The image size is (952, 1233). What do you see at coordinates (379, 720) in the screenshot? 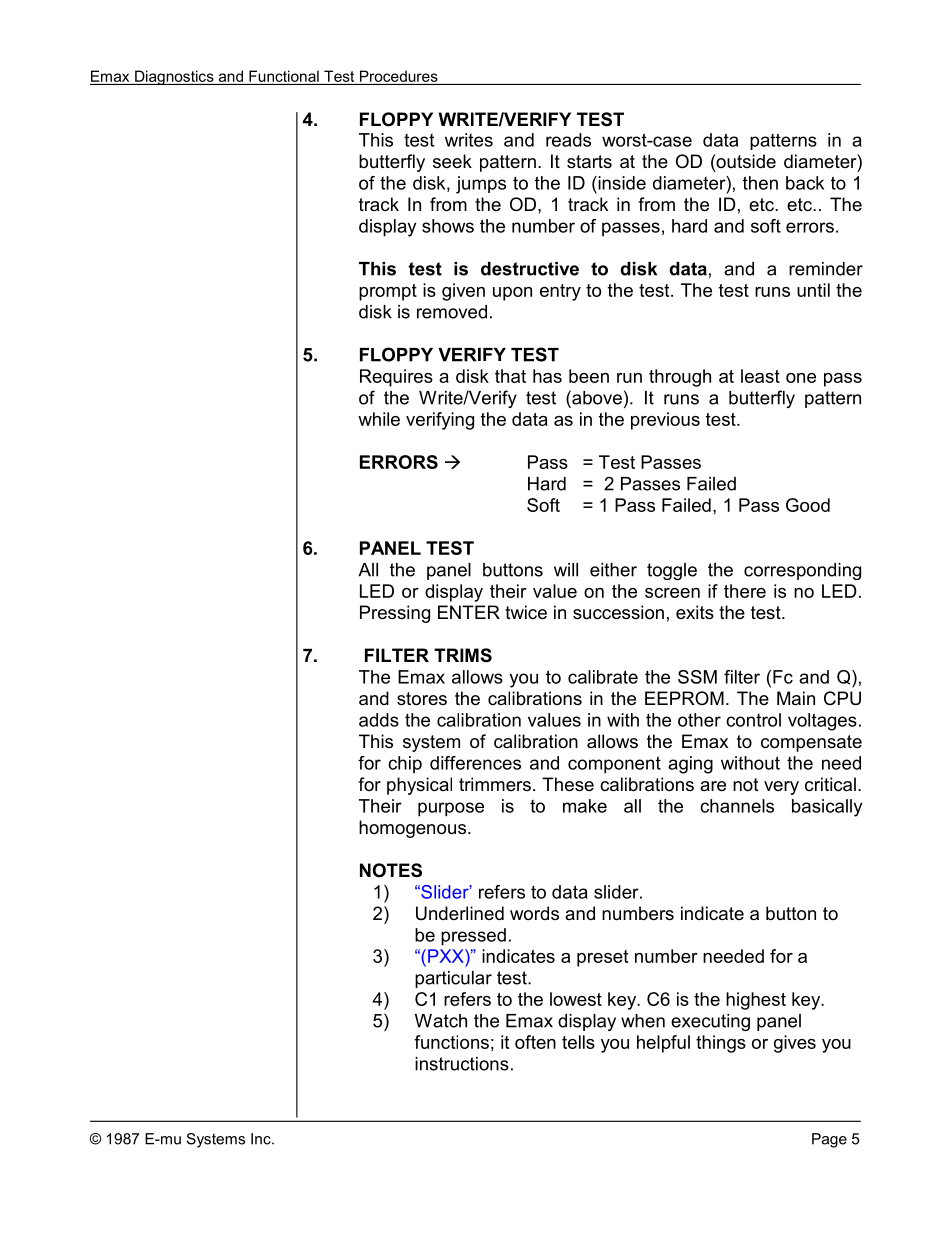
I see `adds` at bounding box center [379, 720].
